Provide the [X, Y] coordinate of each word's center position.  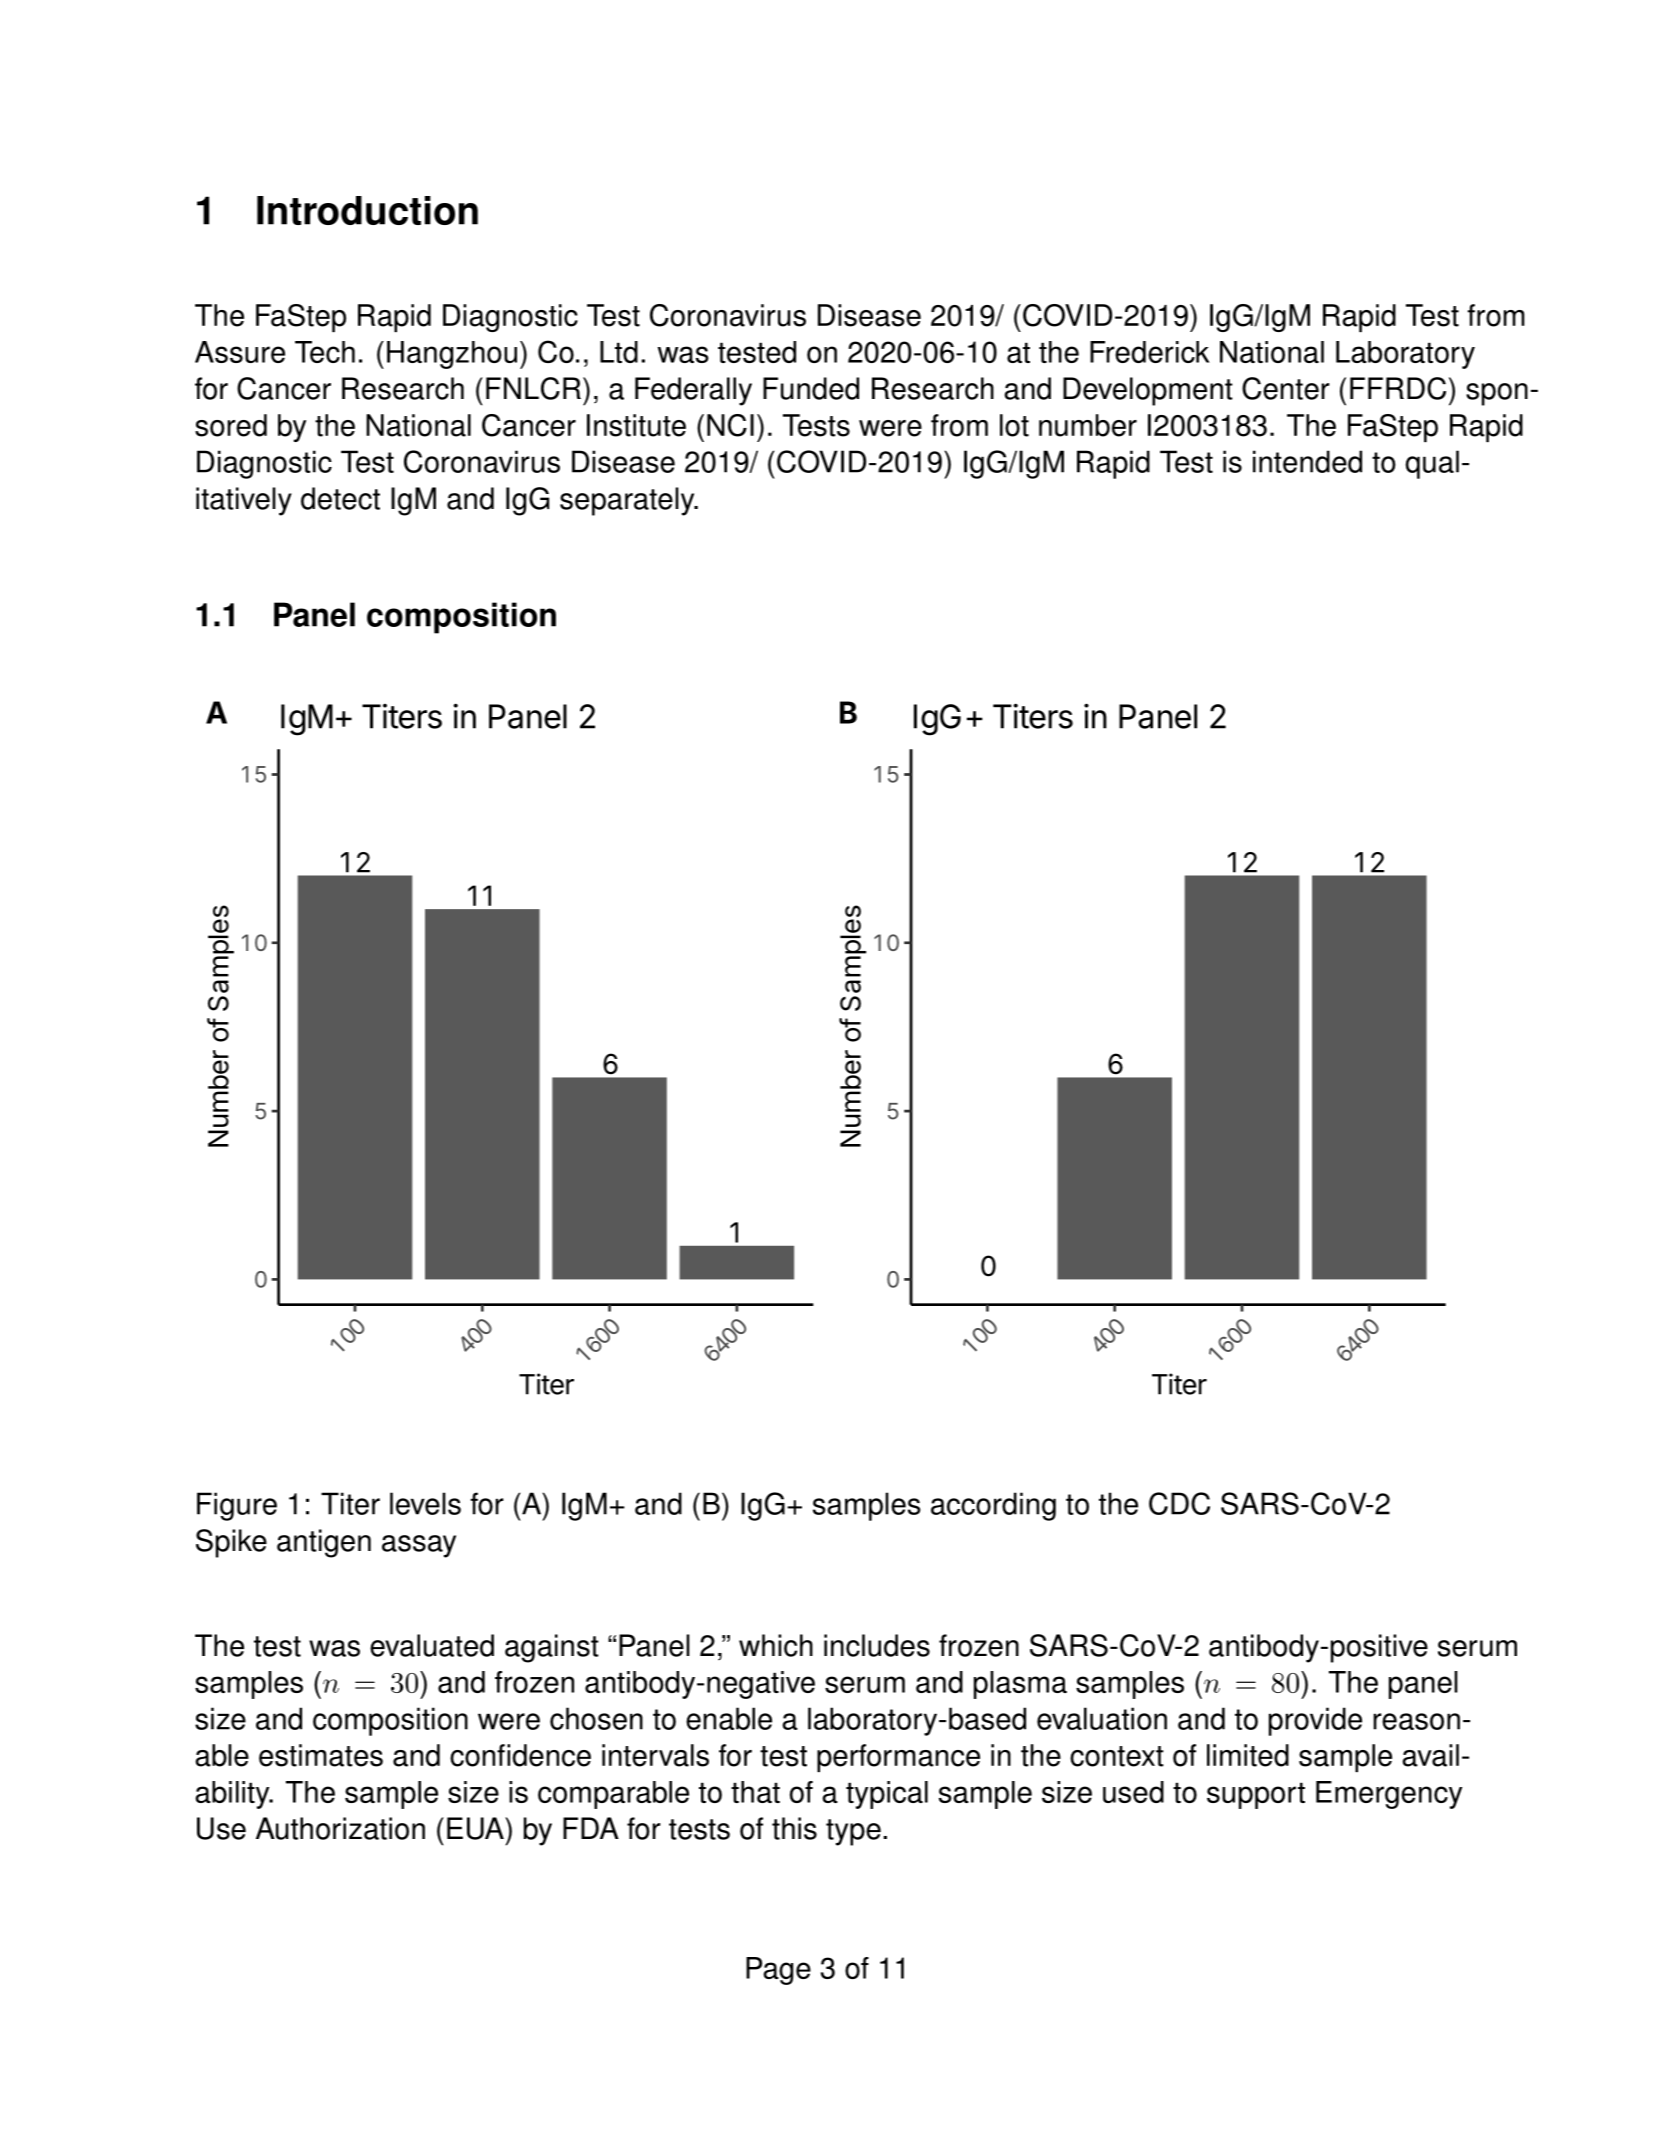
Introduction [367, 210]
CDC [1179, 1503]
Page [778, 1971]
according [993, 1506]
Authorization [340, 1828]
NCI [730, 425]
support [1256, 1795]
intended [1307, 461]
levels [425, 1503]
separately [628, 501]
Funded [811, 388]
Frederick [1150, 352]
